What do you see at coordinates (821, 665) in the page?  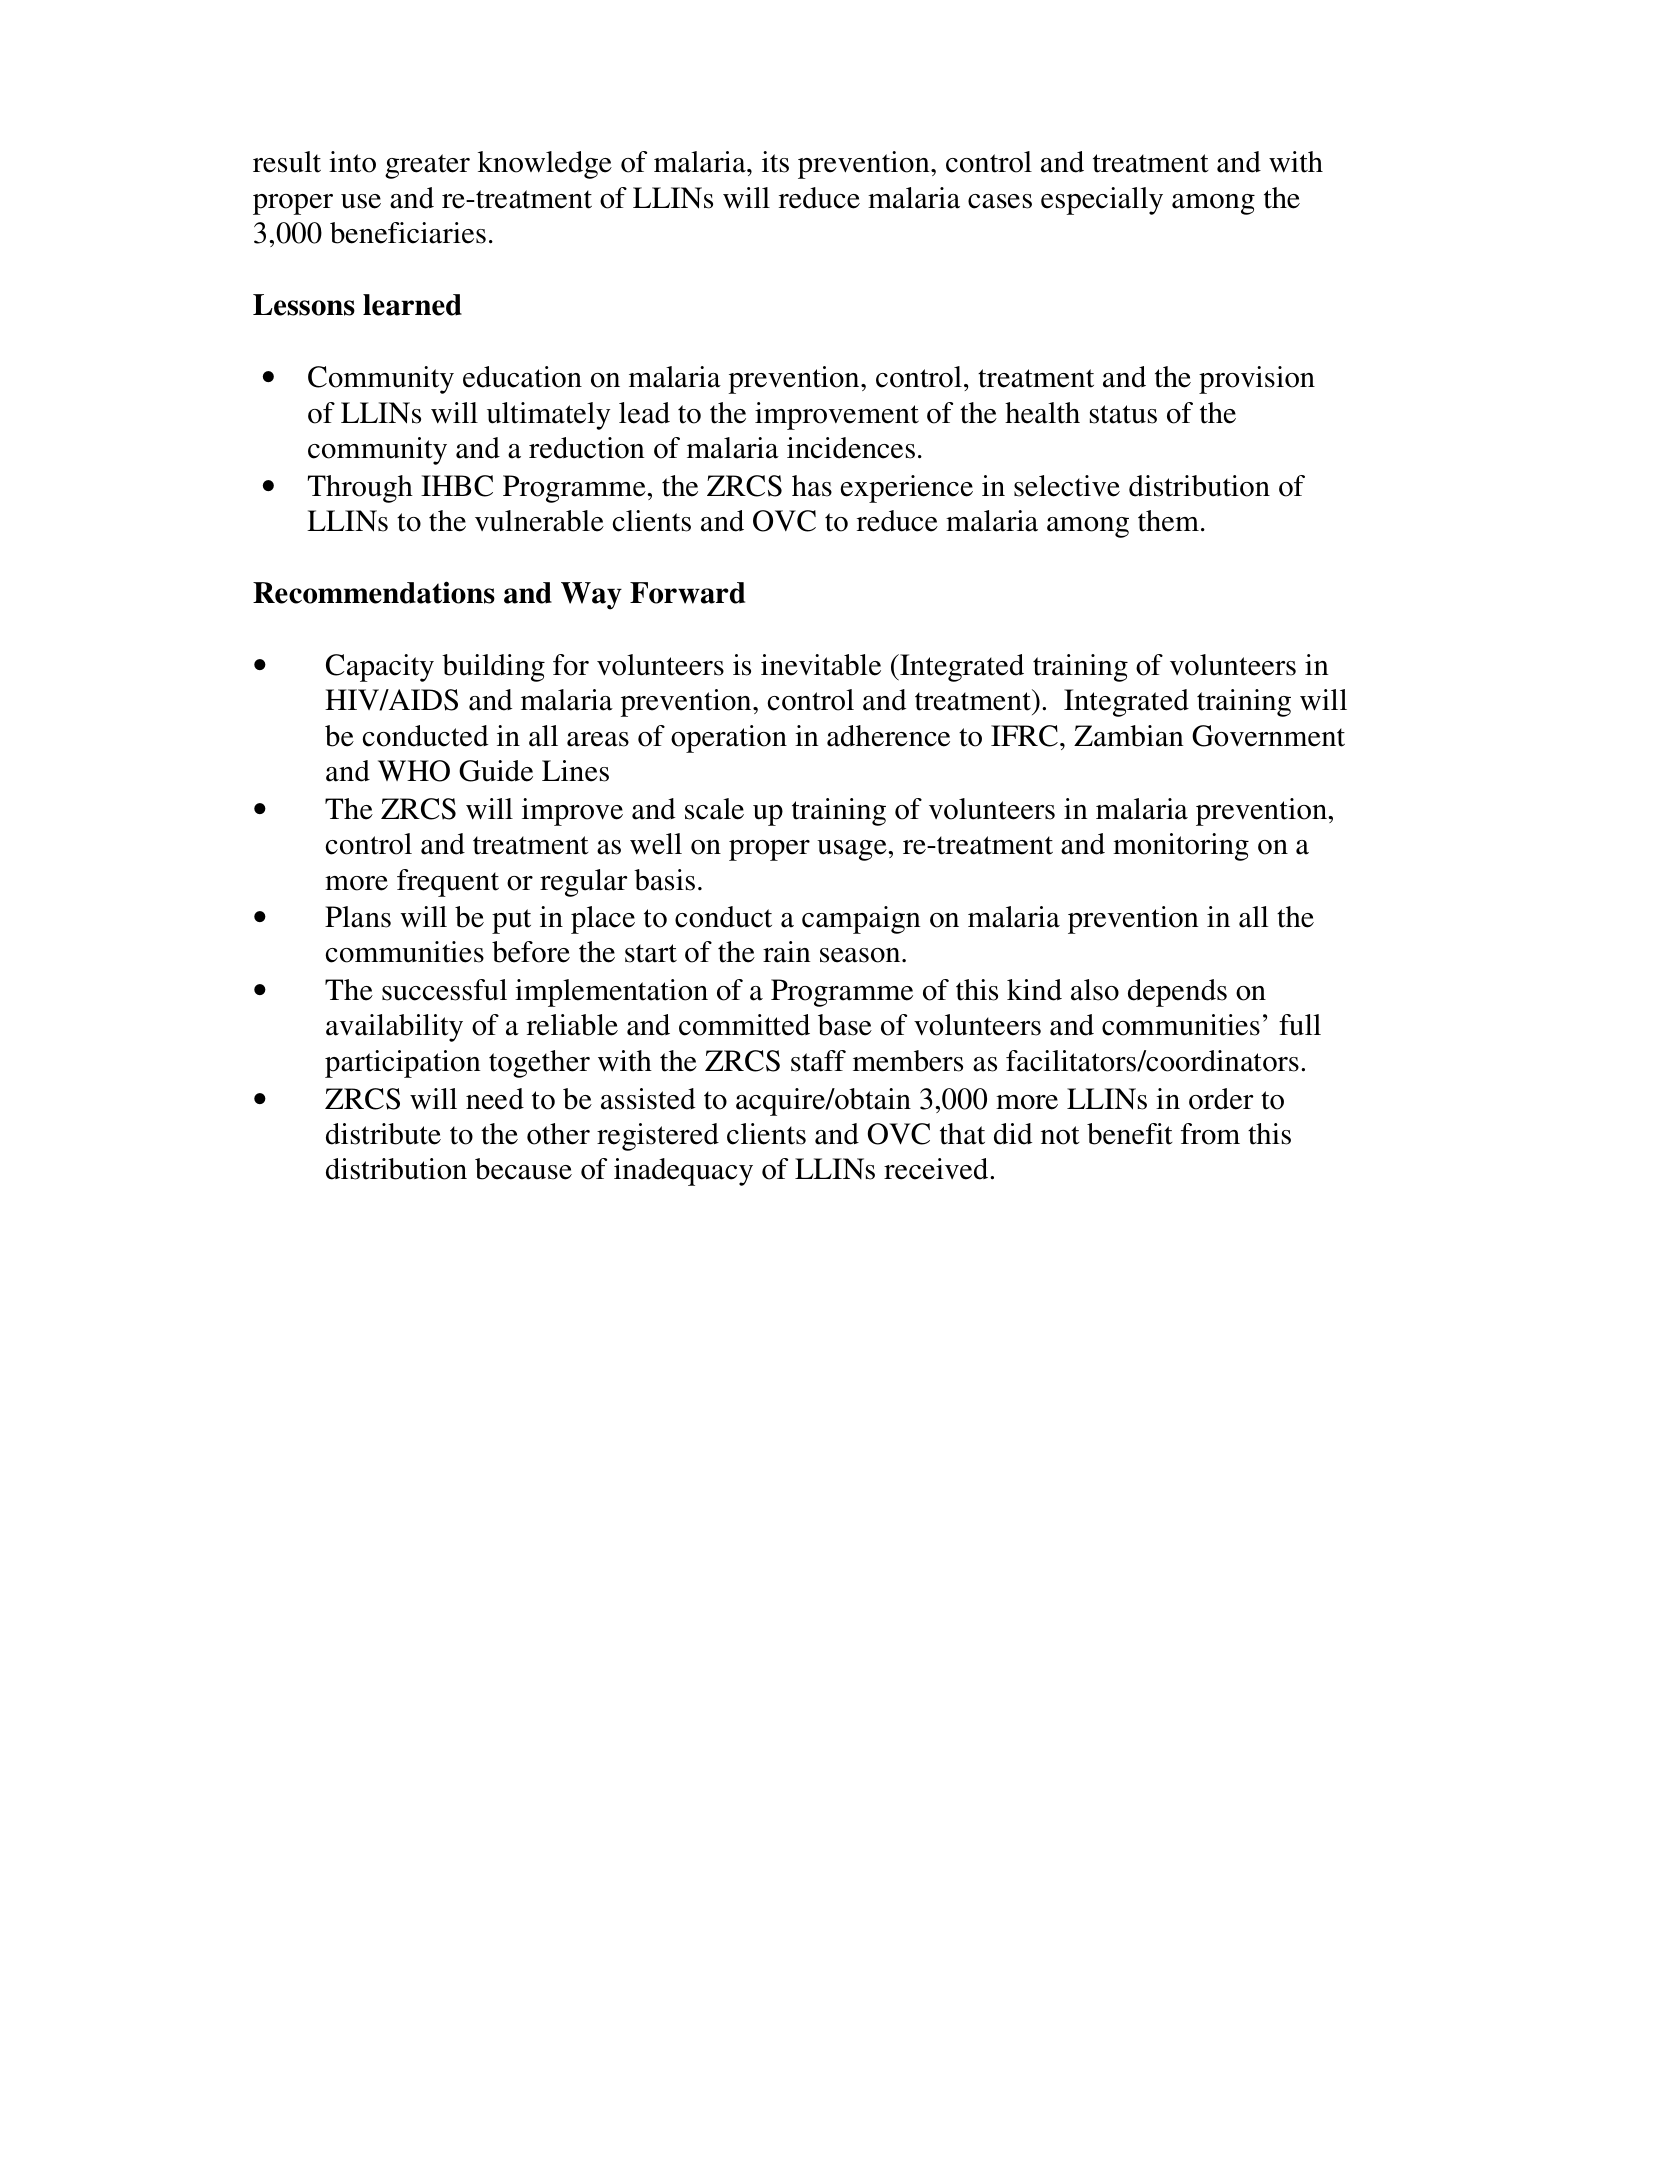 I see `inevitable` at bounding box center [821, 665].
